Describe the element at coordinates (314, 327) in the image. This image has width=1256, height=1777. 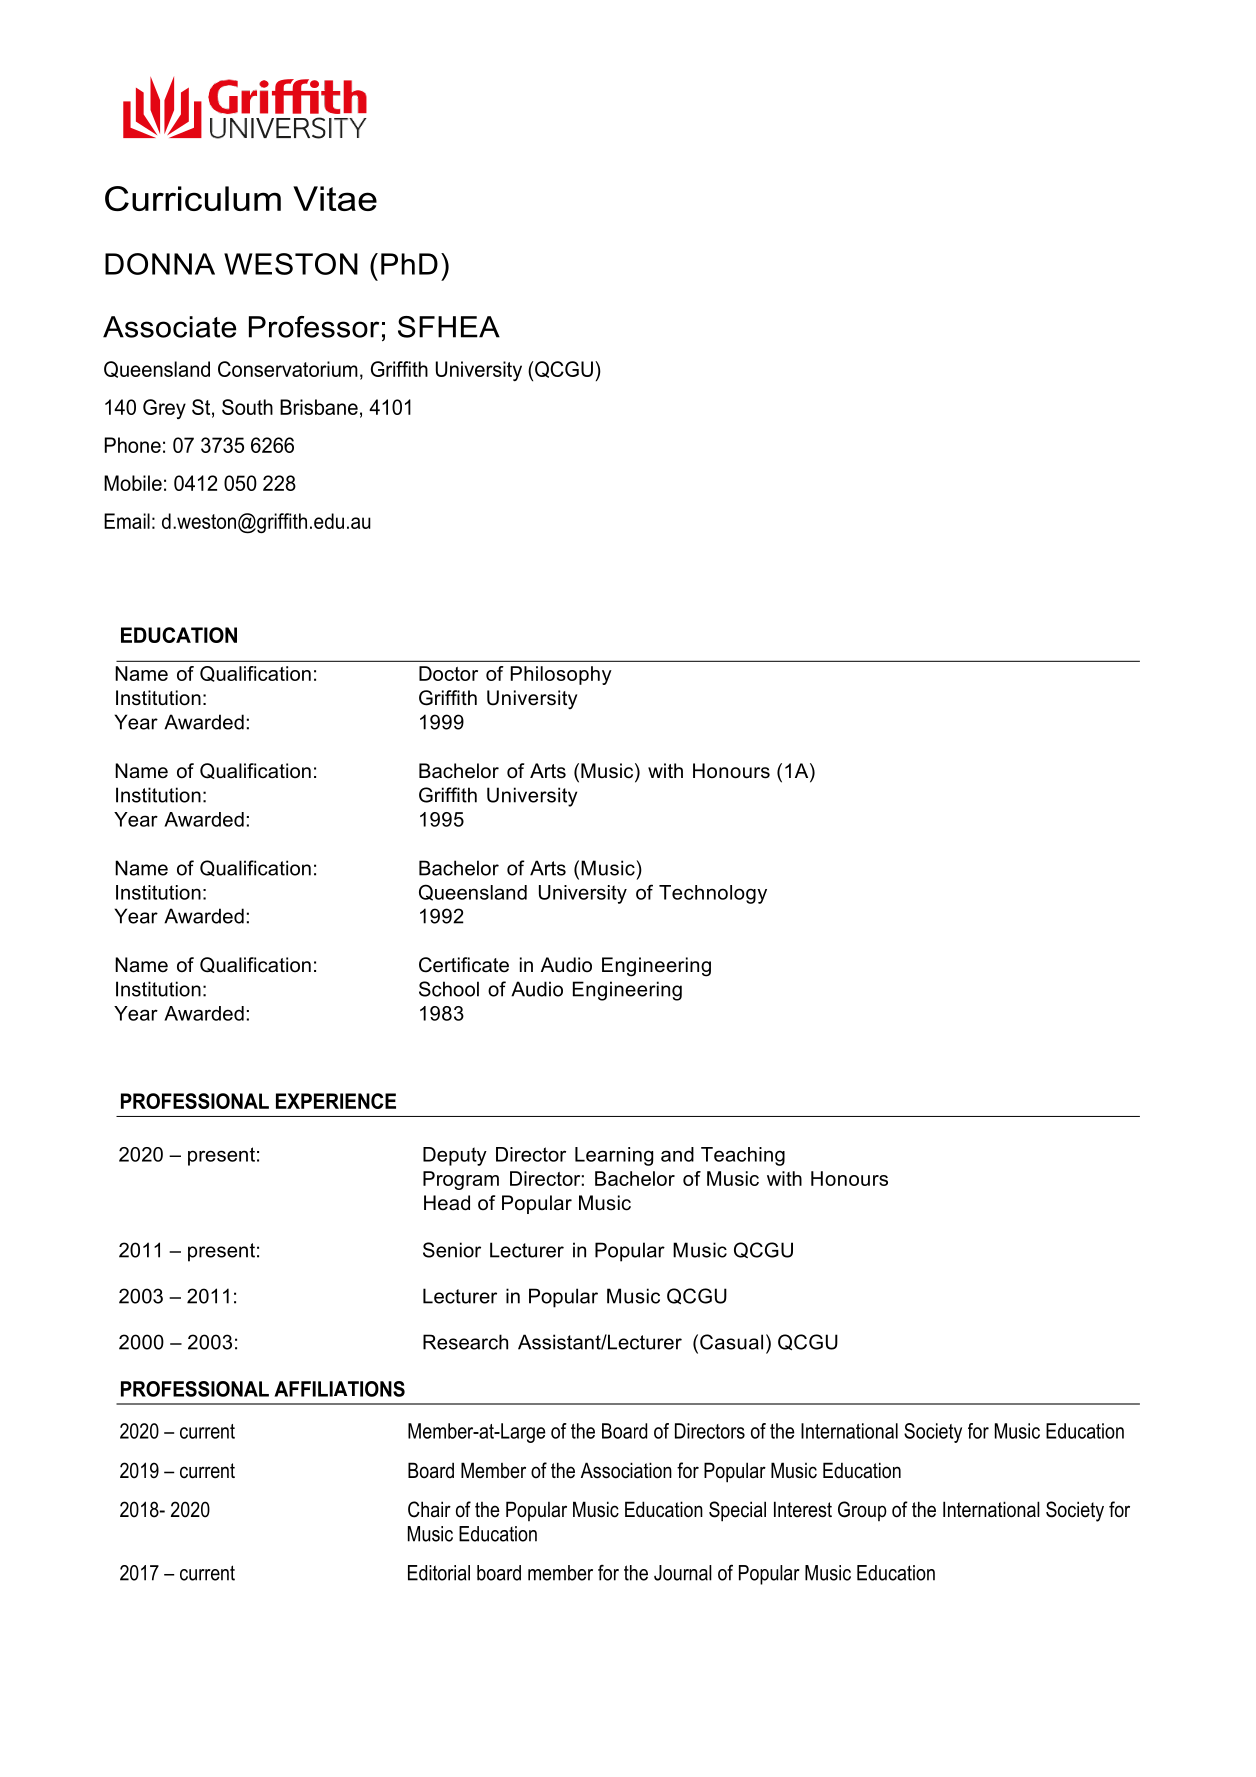
I see `Professor` at that location.
